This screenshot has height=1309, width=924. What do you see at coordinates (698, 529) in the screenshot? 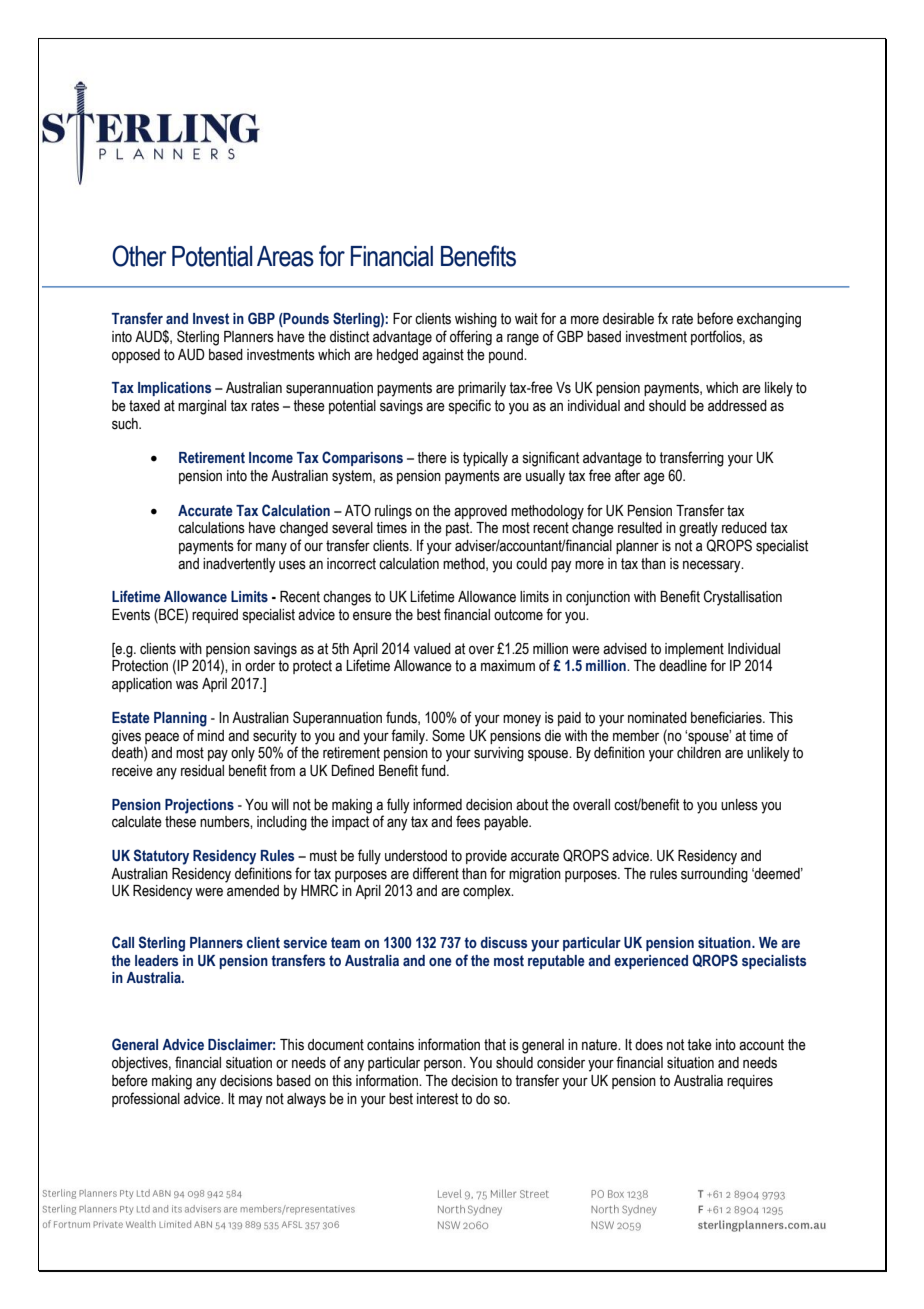
I see `greatly` at bounding box center [698, 529].
